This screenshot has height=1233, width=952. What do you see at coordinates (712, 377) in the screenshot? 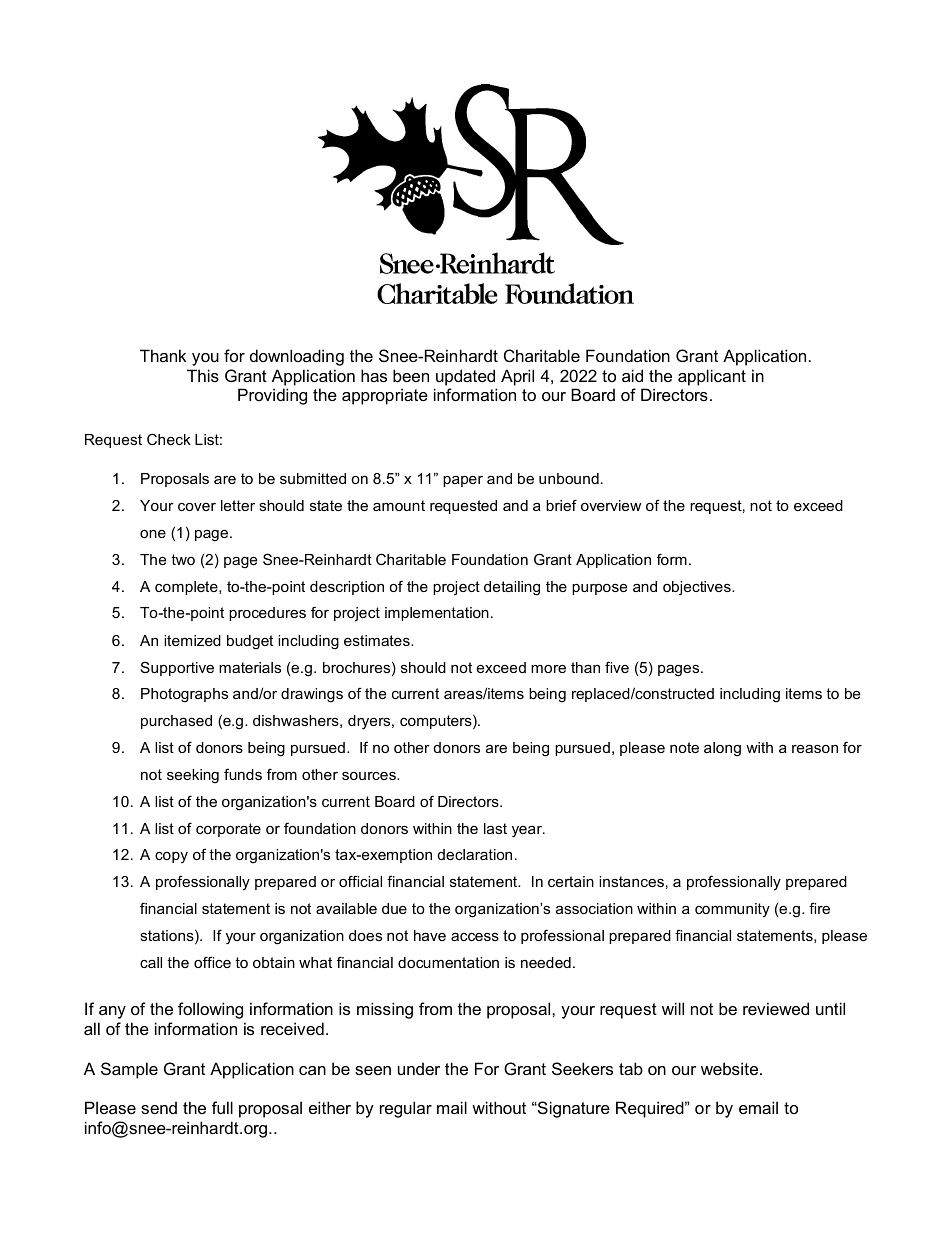
I see `applicant` at bounding box center [712, 377].
